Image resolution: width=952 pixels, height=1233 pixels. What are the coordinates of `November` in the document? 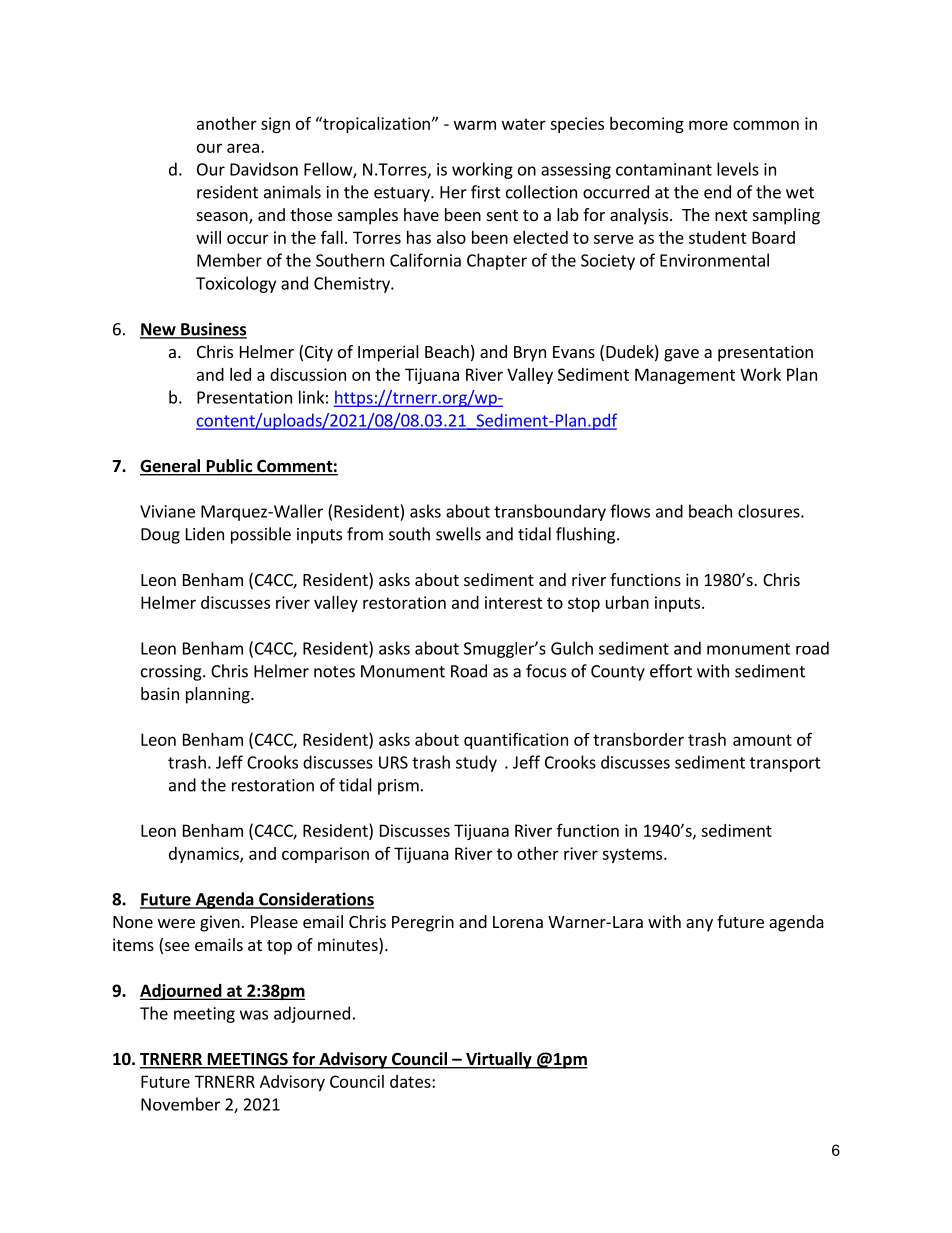 It's located at (180, 1104).
